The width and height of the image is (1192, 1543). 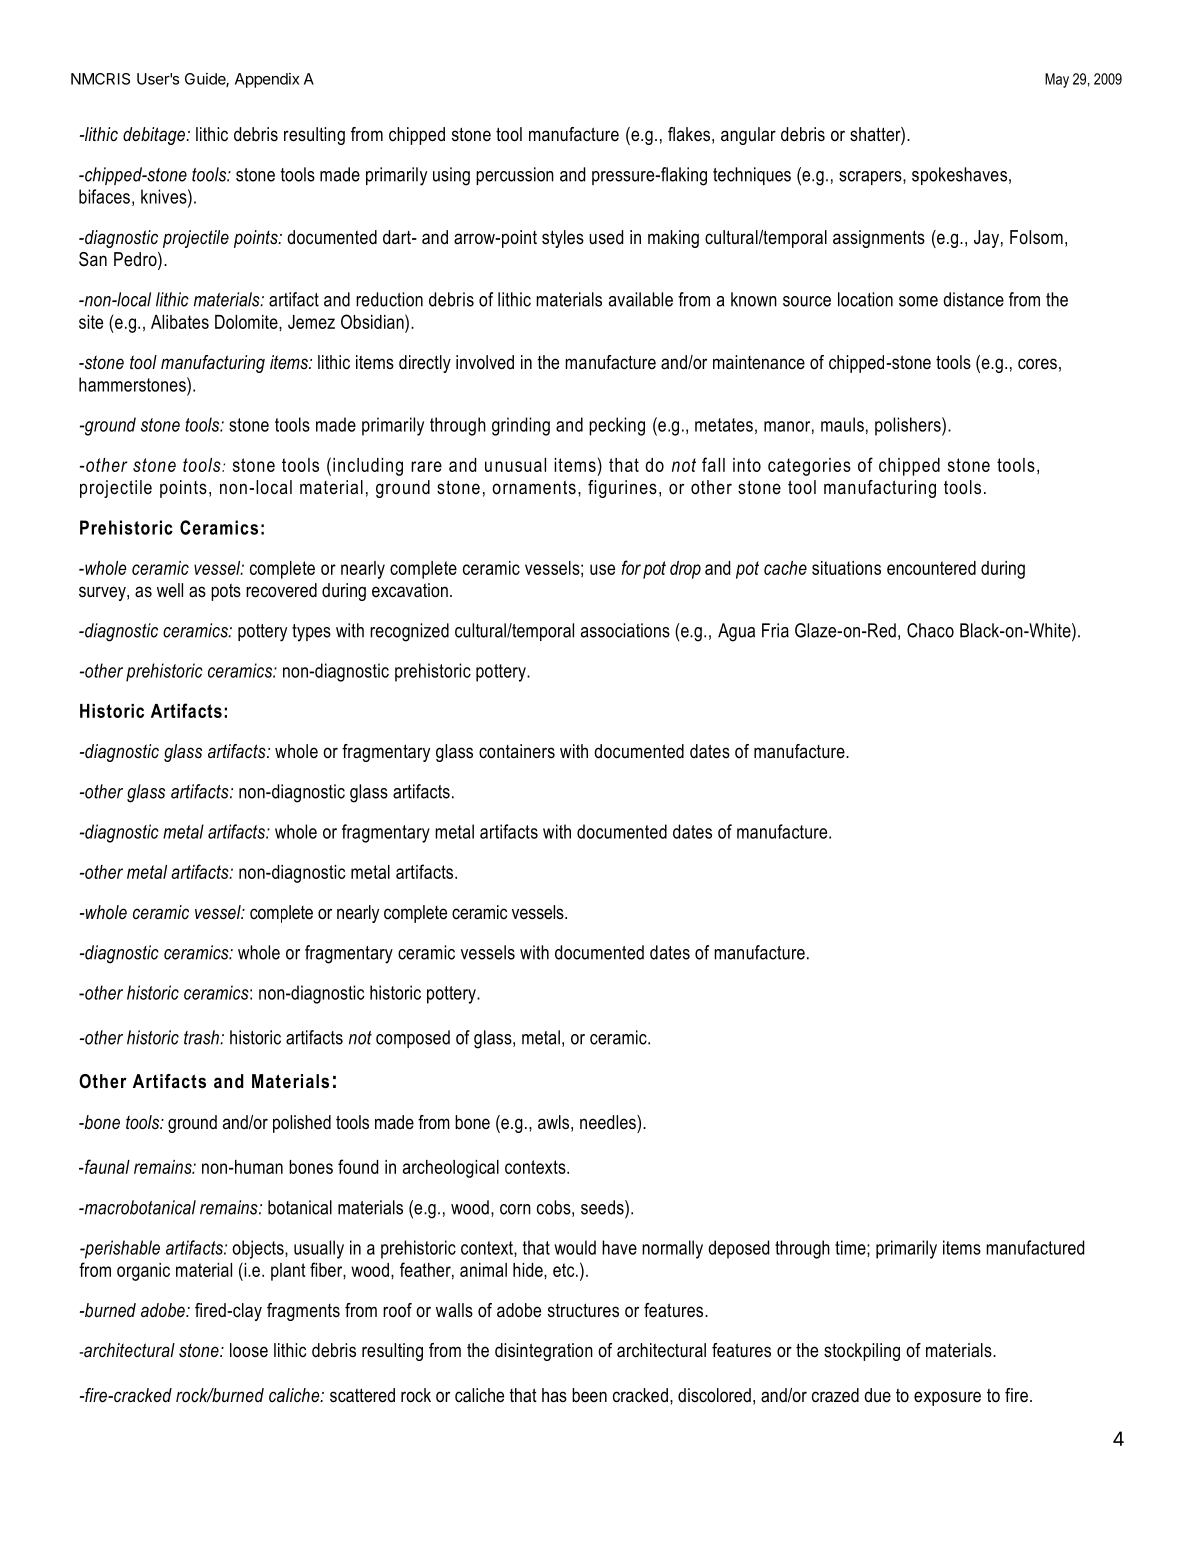 I want to click on loose, so click(x=249, y=1350).
